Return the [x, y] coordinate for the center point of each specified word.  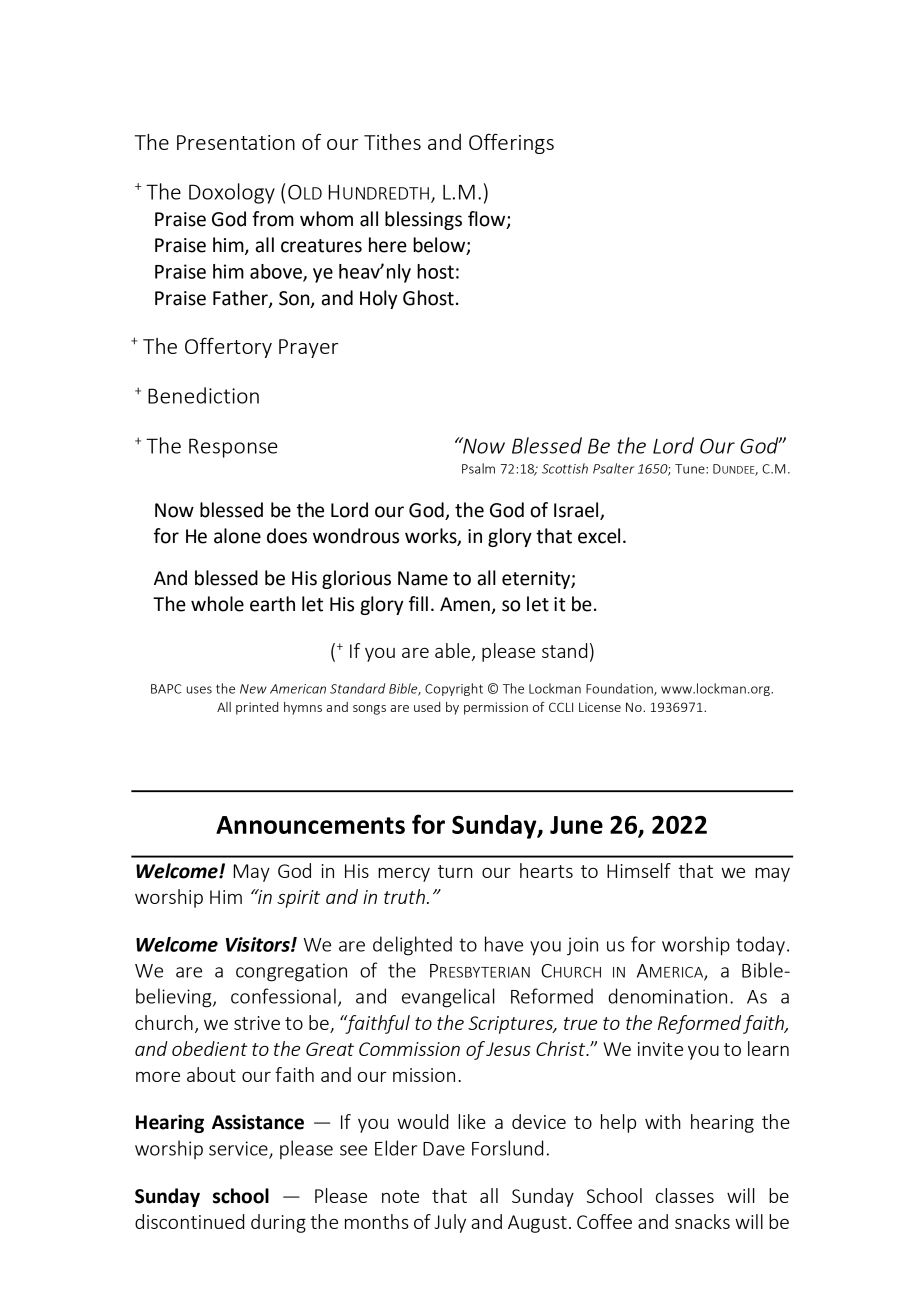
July [450, 1223]
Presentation [236, 142]
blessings [423, 220]
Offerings [511, 144]
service [239, 1149]
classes [685, 1195]
